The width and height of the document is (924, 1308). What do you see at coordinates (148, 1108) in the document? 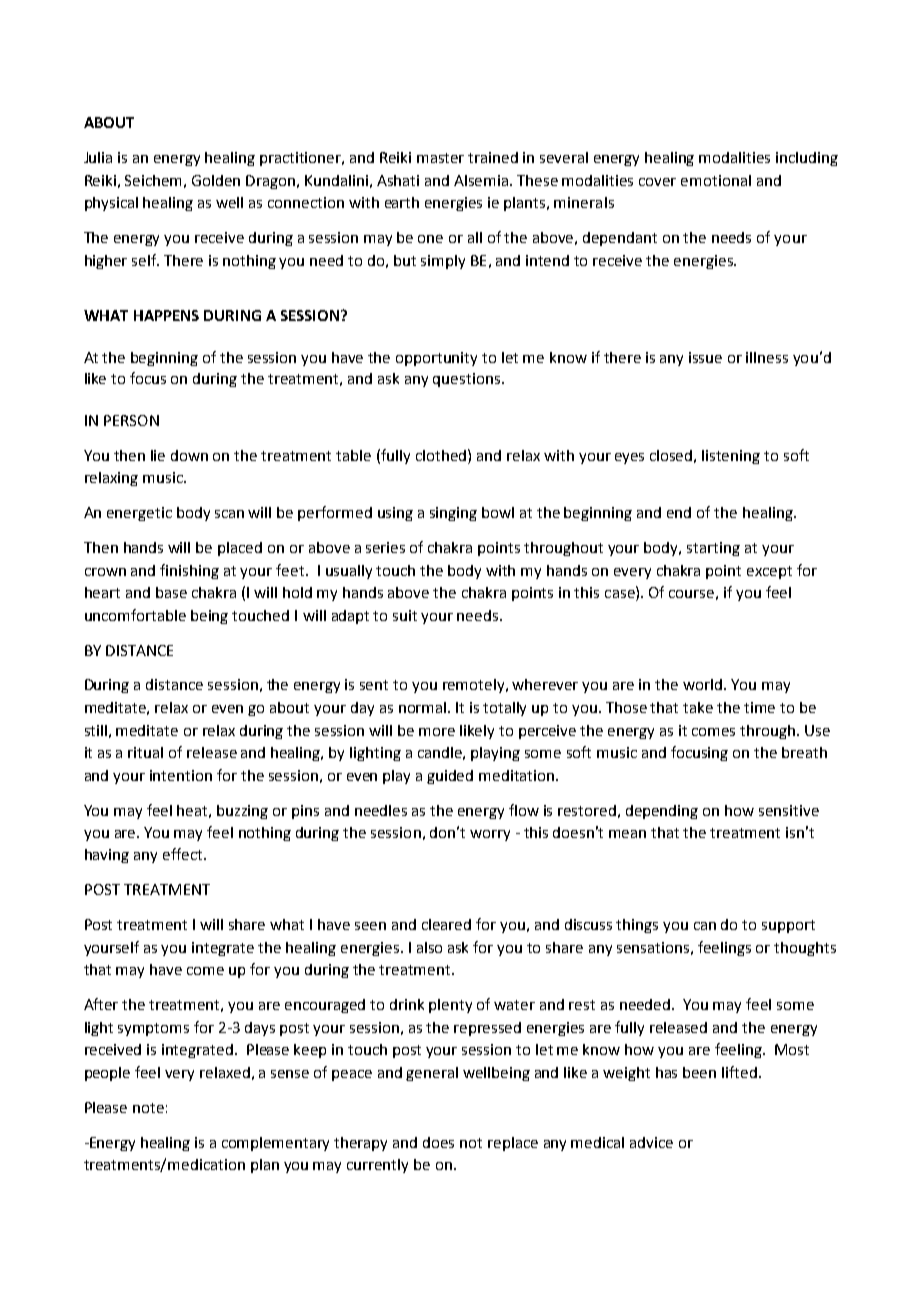
I see `note` at bounding box center [148, 1108].
